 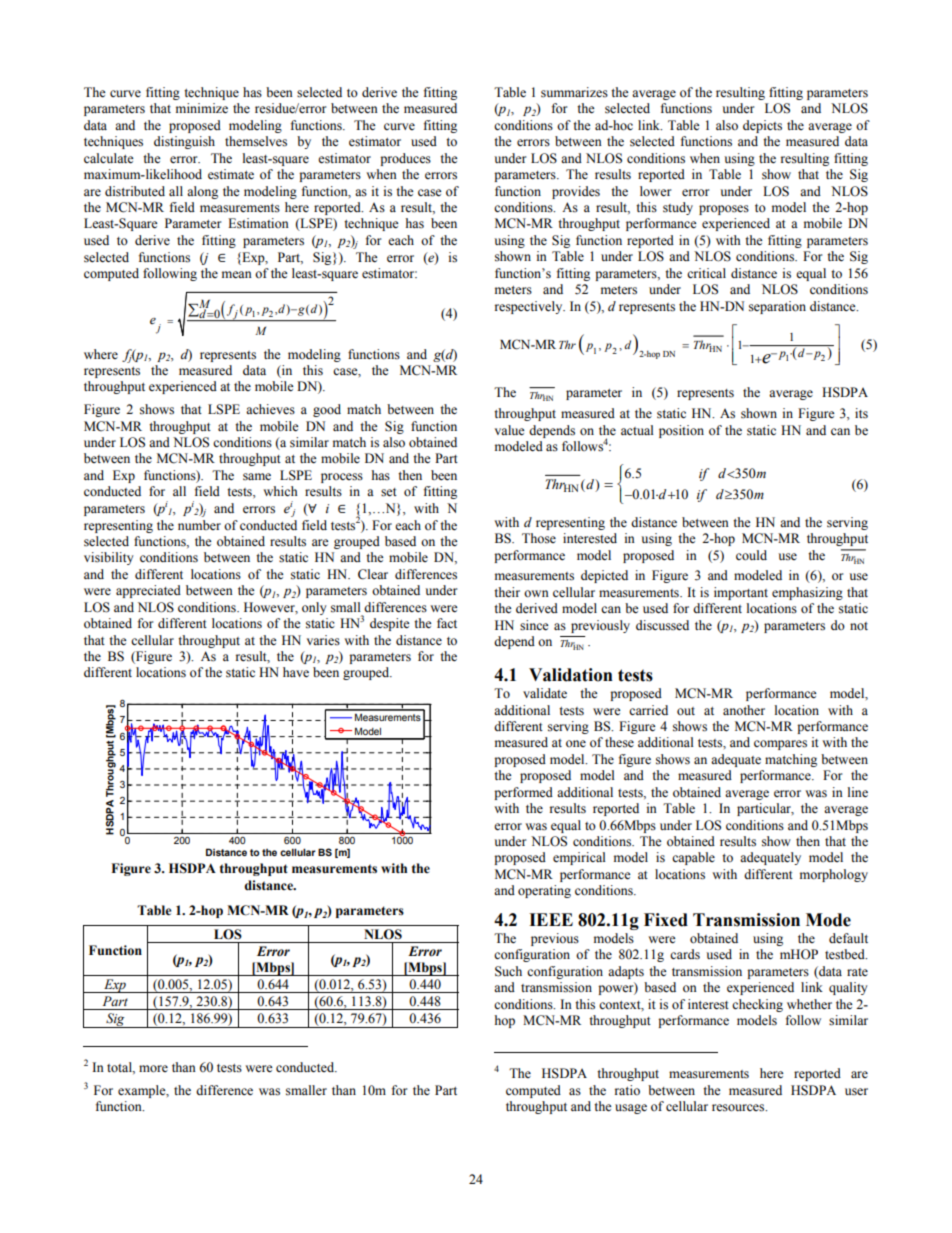 What do you see at coordinates (405, 159) in the image?
I see `produces` at bounding box center [405, 159].
